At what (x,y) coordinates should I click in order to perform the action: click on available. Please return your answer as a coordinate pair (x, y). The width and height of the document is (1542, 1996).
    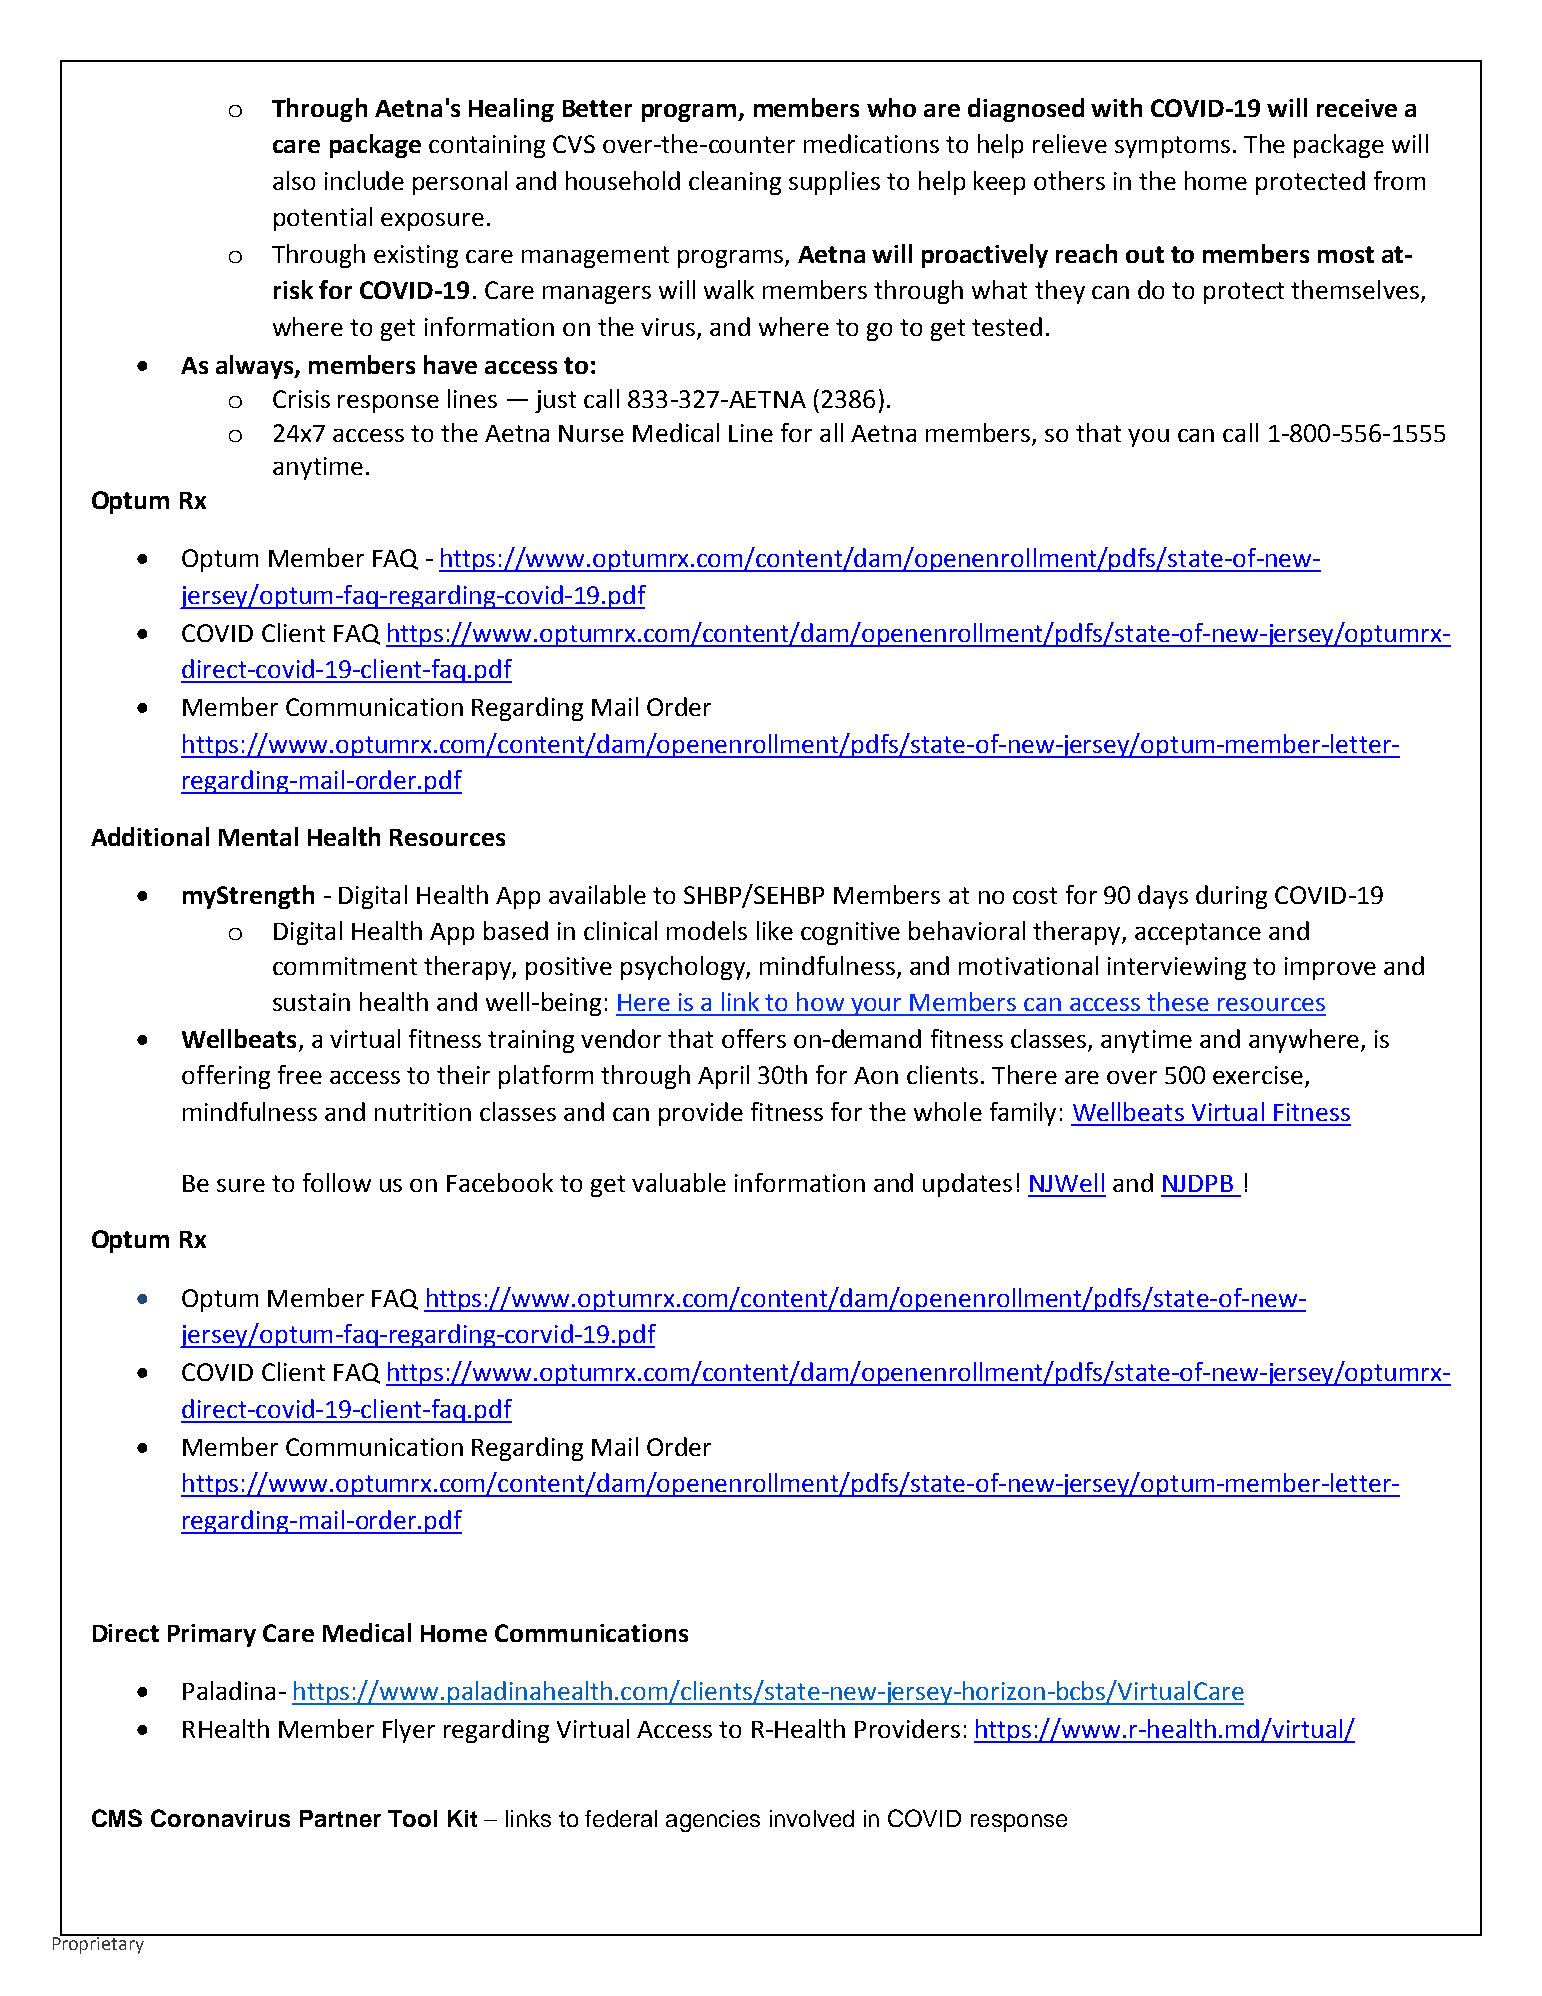
    Looking at the image, I should click on (597, 894).
